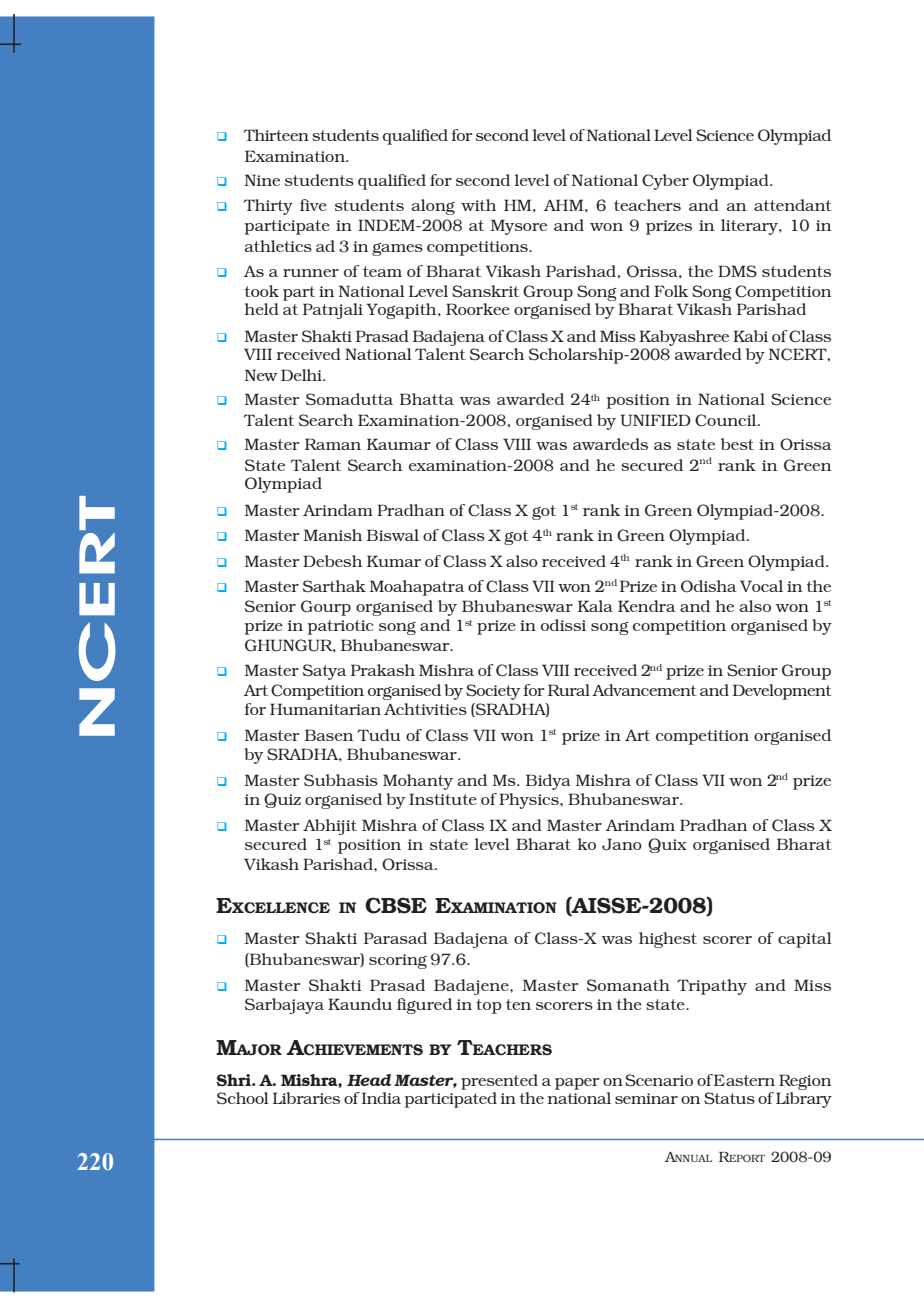 This screenshot has height=1308, width=924. What do you see at coordinates (499, 1082) in the screenshot?
I see `presented` at bounding box center [499, 1082].
